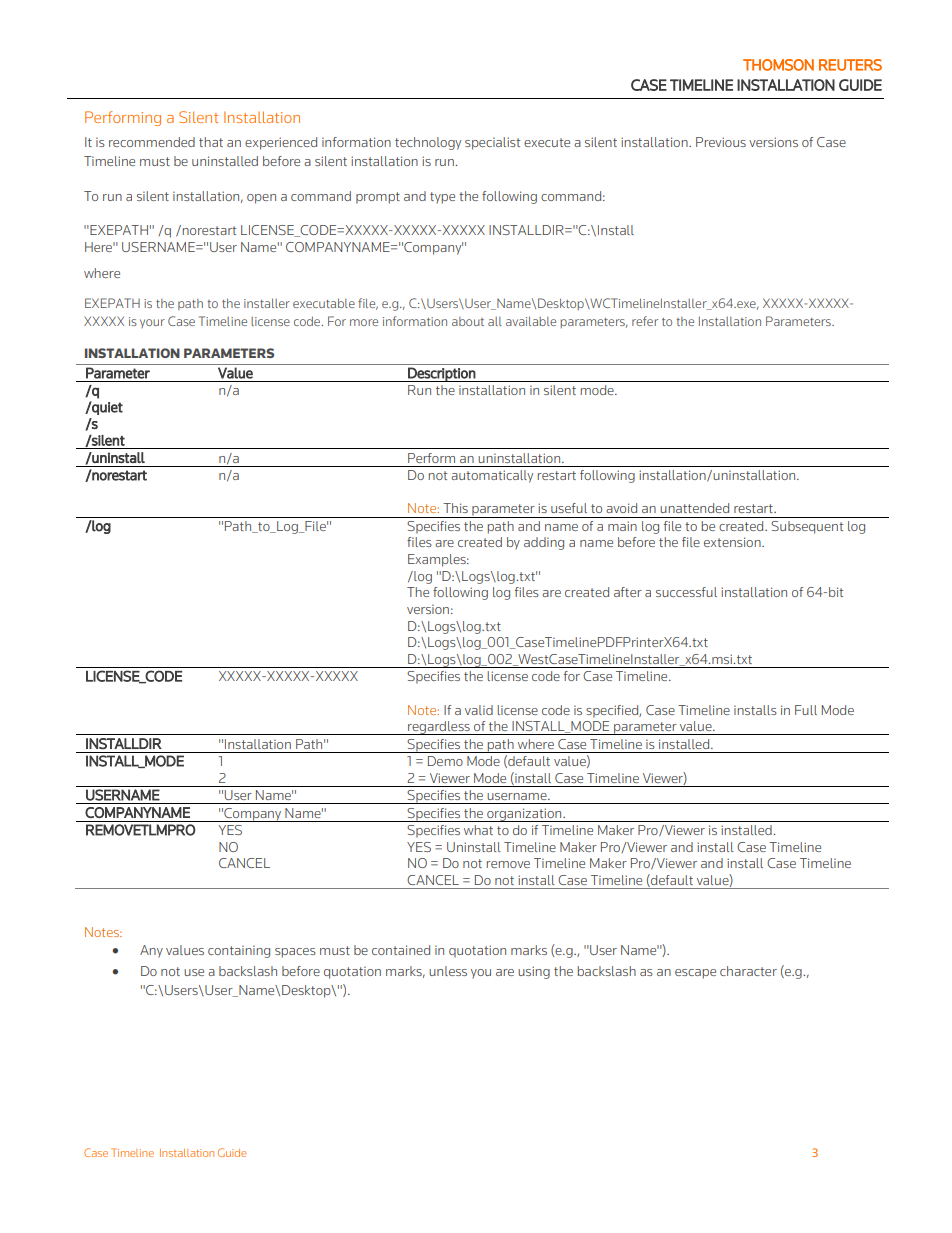 The width and height of the screenshot is (952, 1233). I want to click on Demo, so click(445, 761).
